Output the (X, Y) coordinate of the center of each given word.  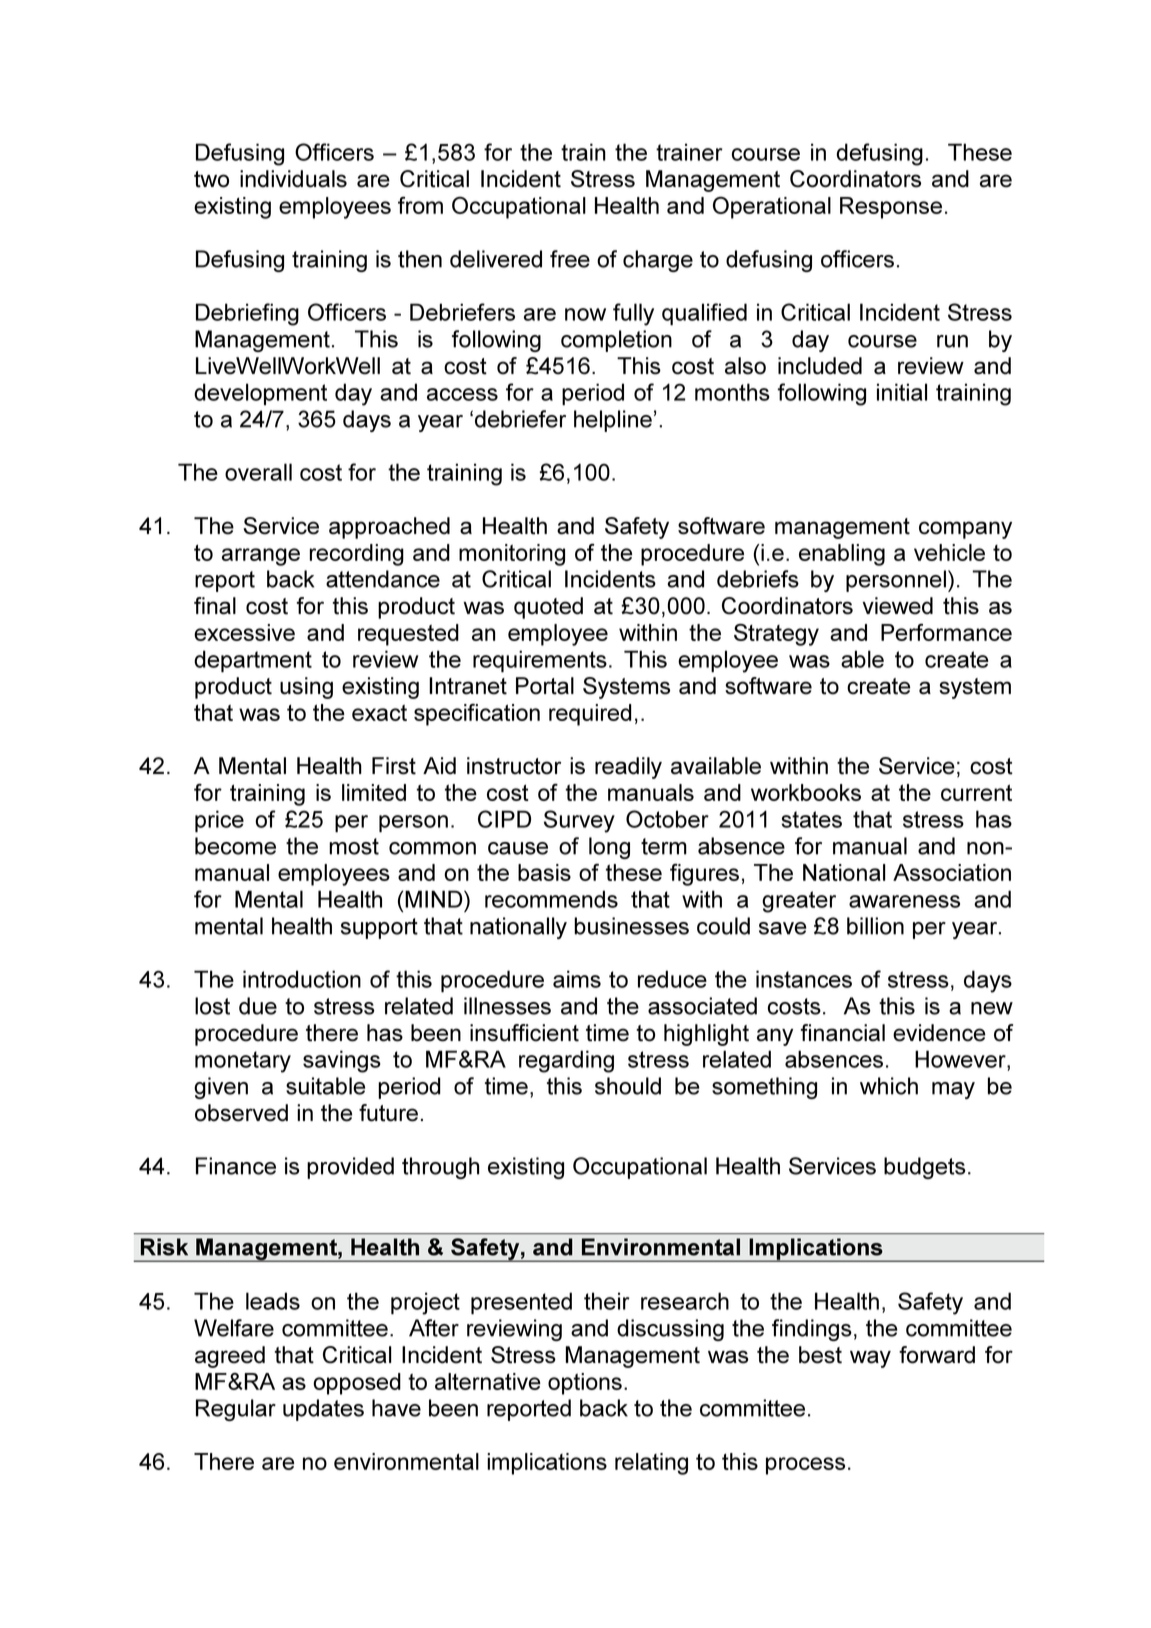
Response (891, 208)
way (870, 1359)
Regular (236, 1410)
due (258, 1006)
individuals (293, 179)
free (570, 259)
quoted (548, 608)
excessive (244, 632)
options (585, 1384)
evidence (939, 1033)
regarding (566, 1061)
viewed (897, 606)
